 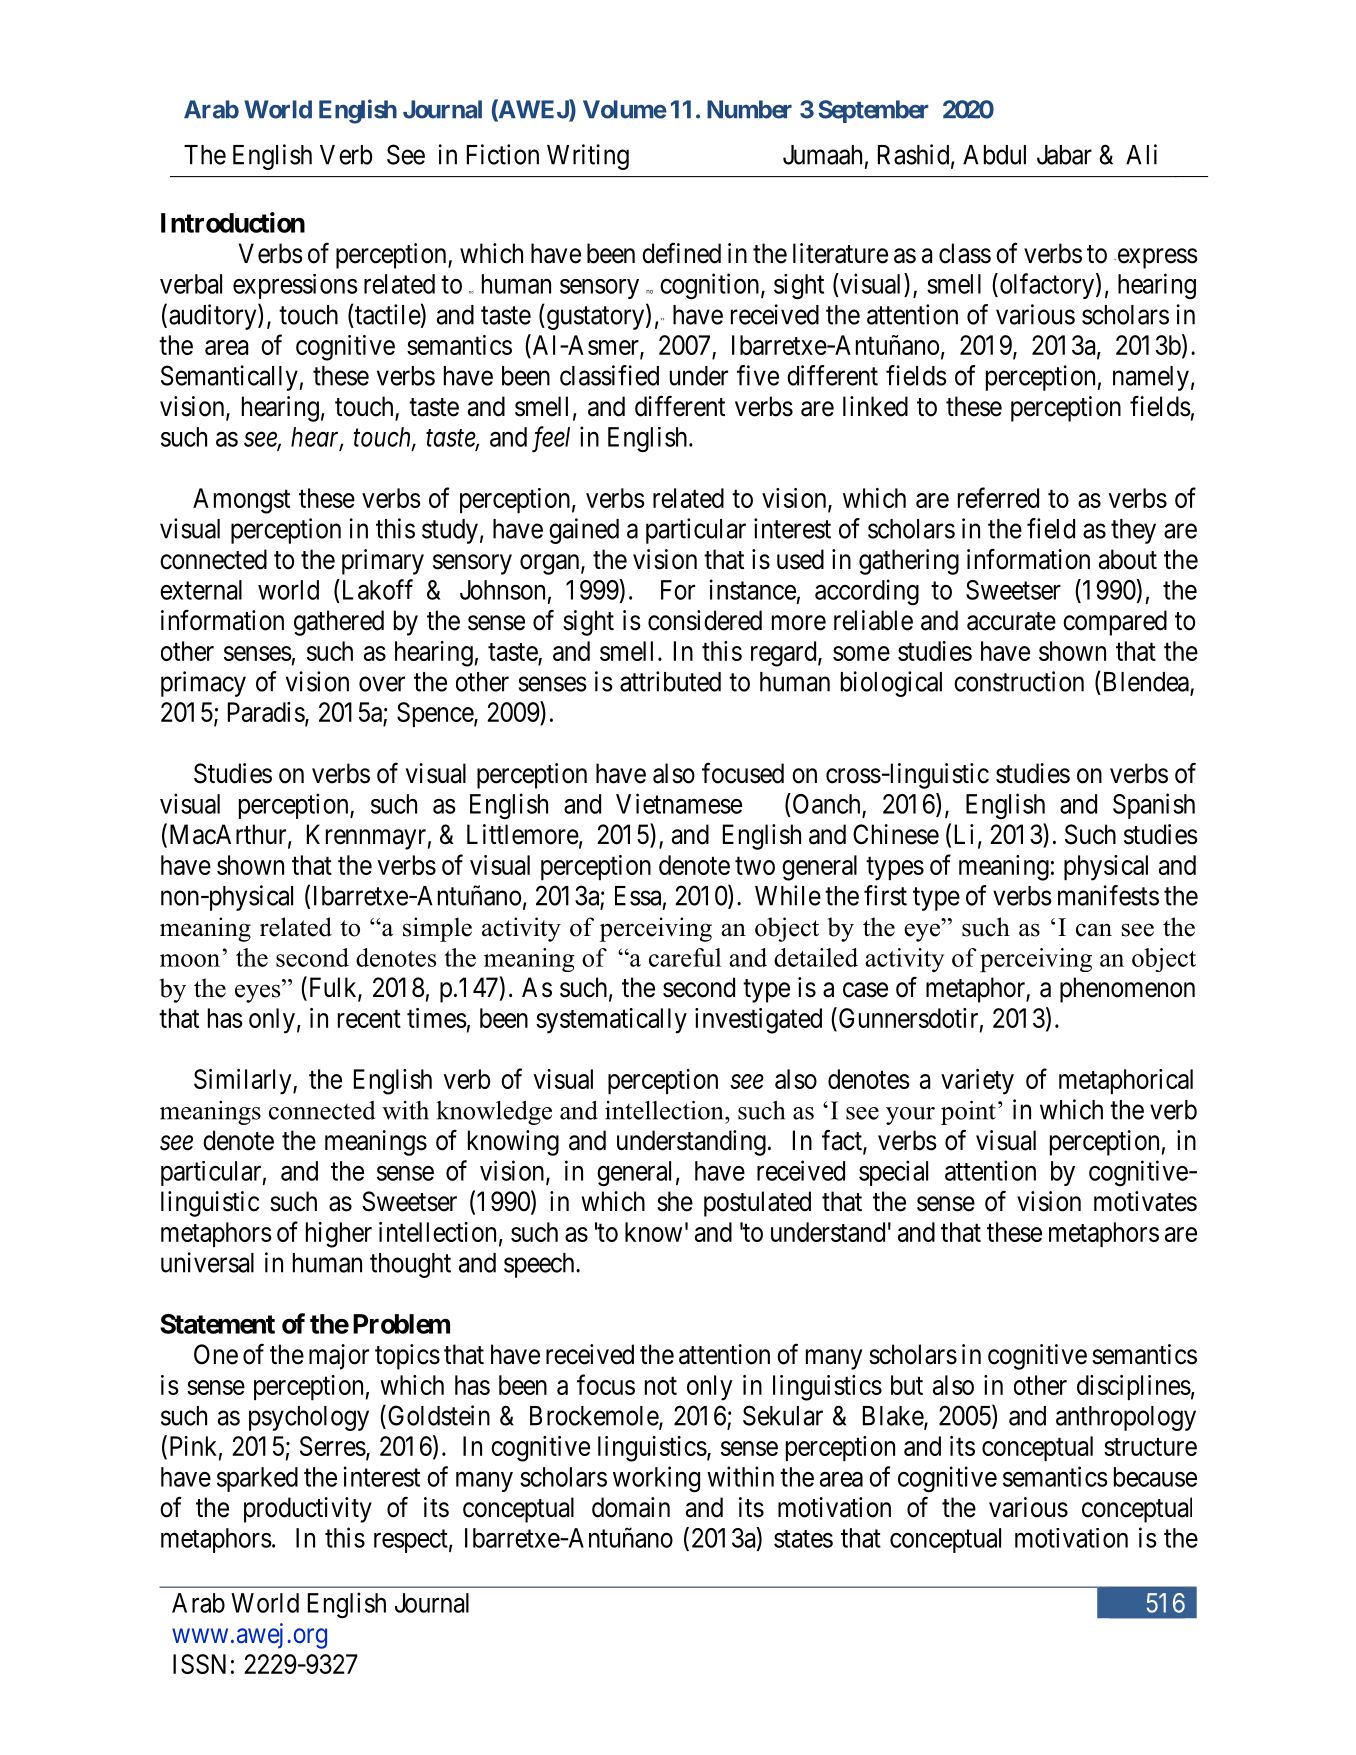 I want to click on because, so click(x=1155, y=1477).
